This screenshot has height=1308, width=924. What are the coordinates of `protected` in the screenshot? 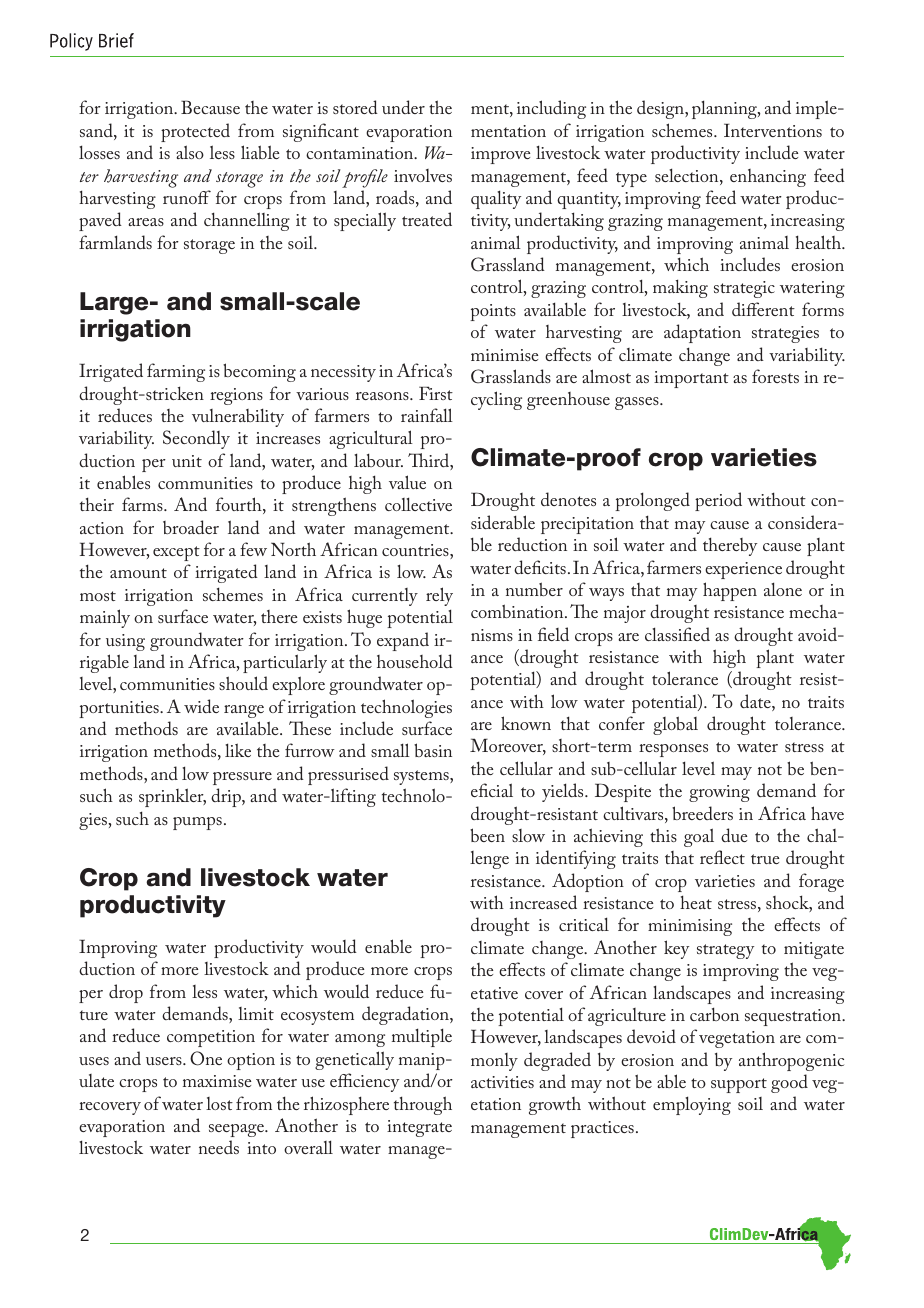 It's located at (195, 132).
